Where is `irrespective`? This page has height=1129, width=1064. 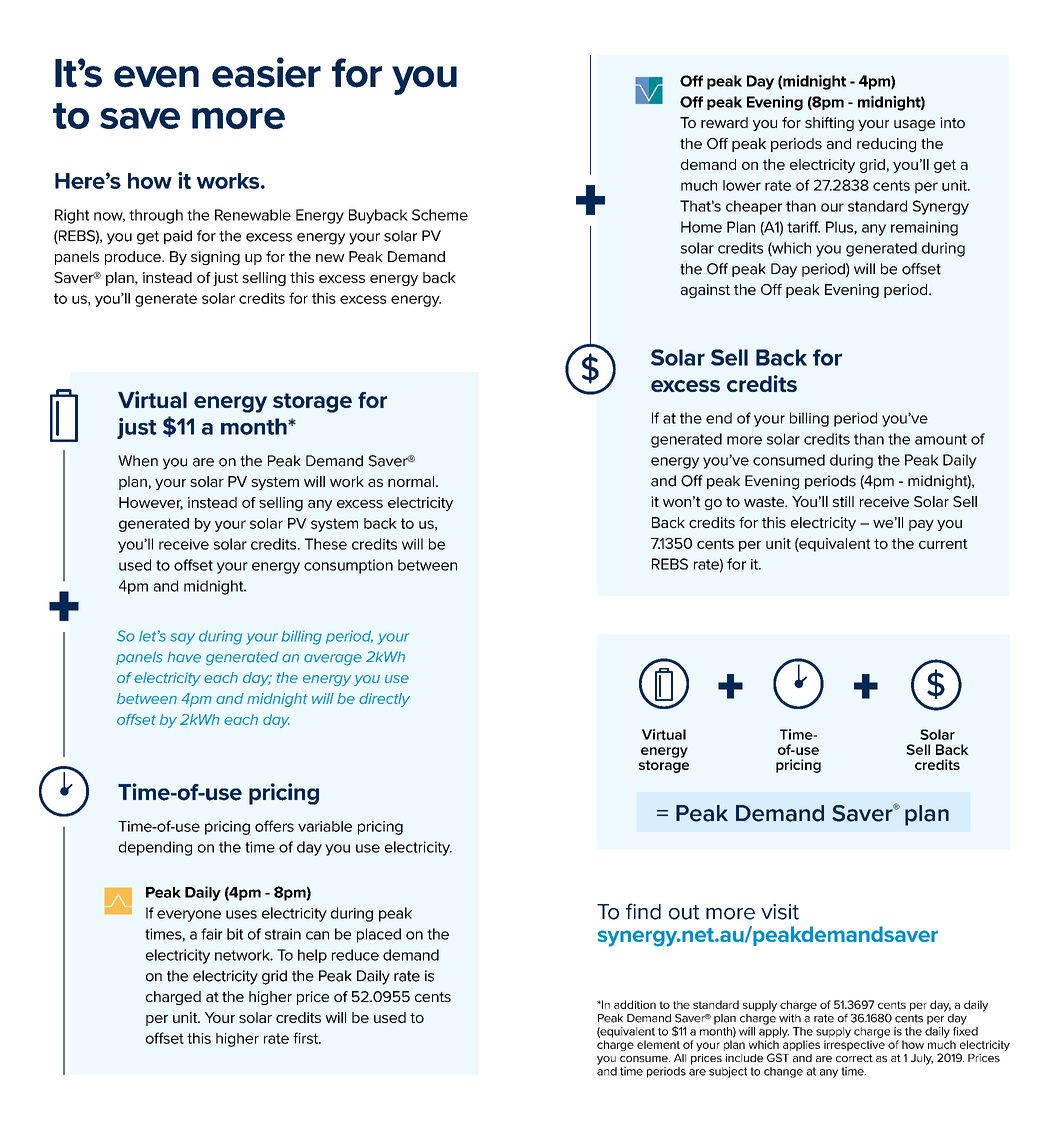
irrespective is located at coordinates (854, 1045).
